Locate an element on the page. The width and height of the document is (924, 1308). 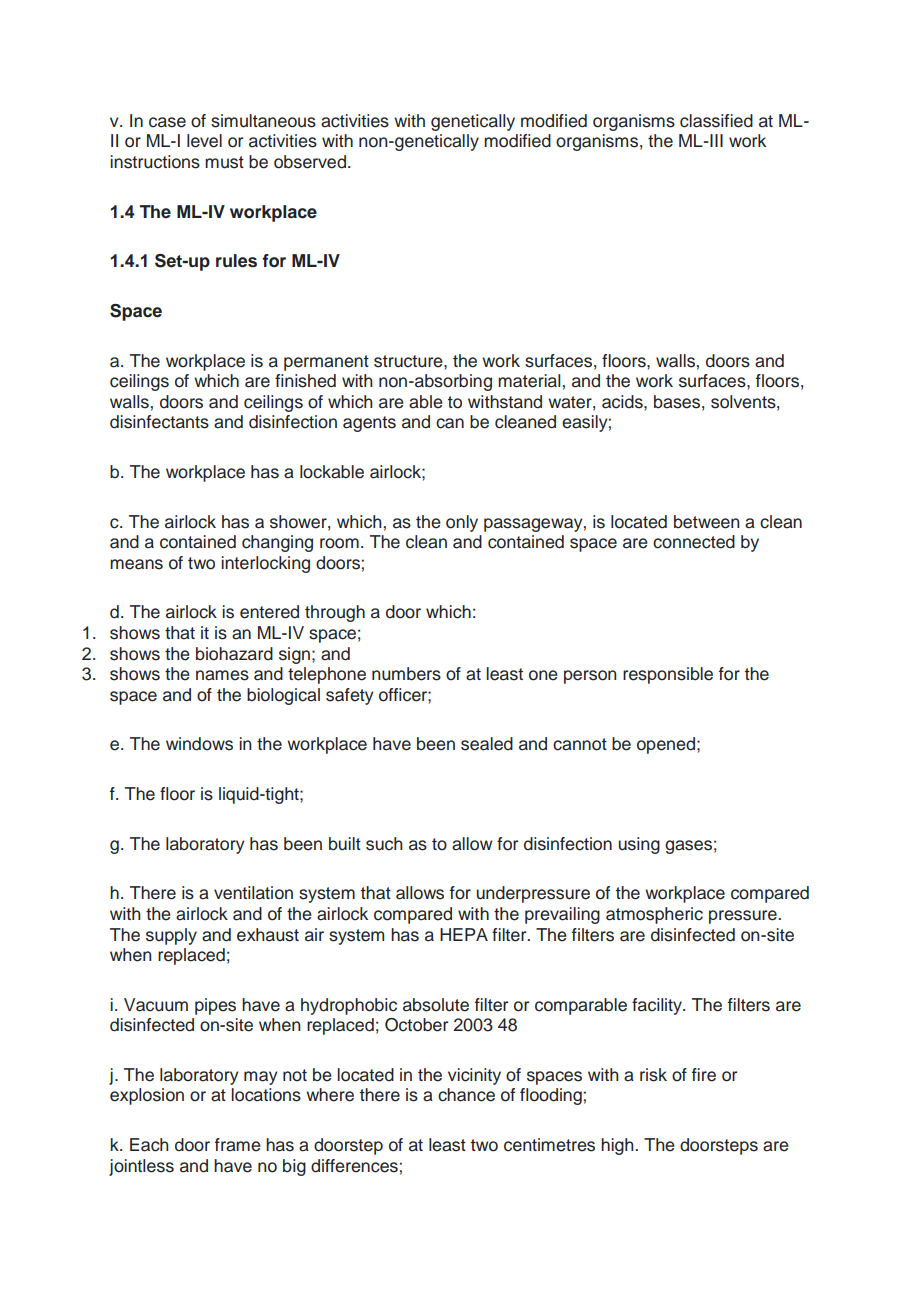
responsible is located at coordinates (668, 675).
